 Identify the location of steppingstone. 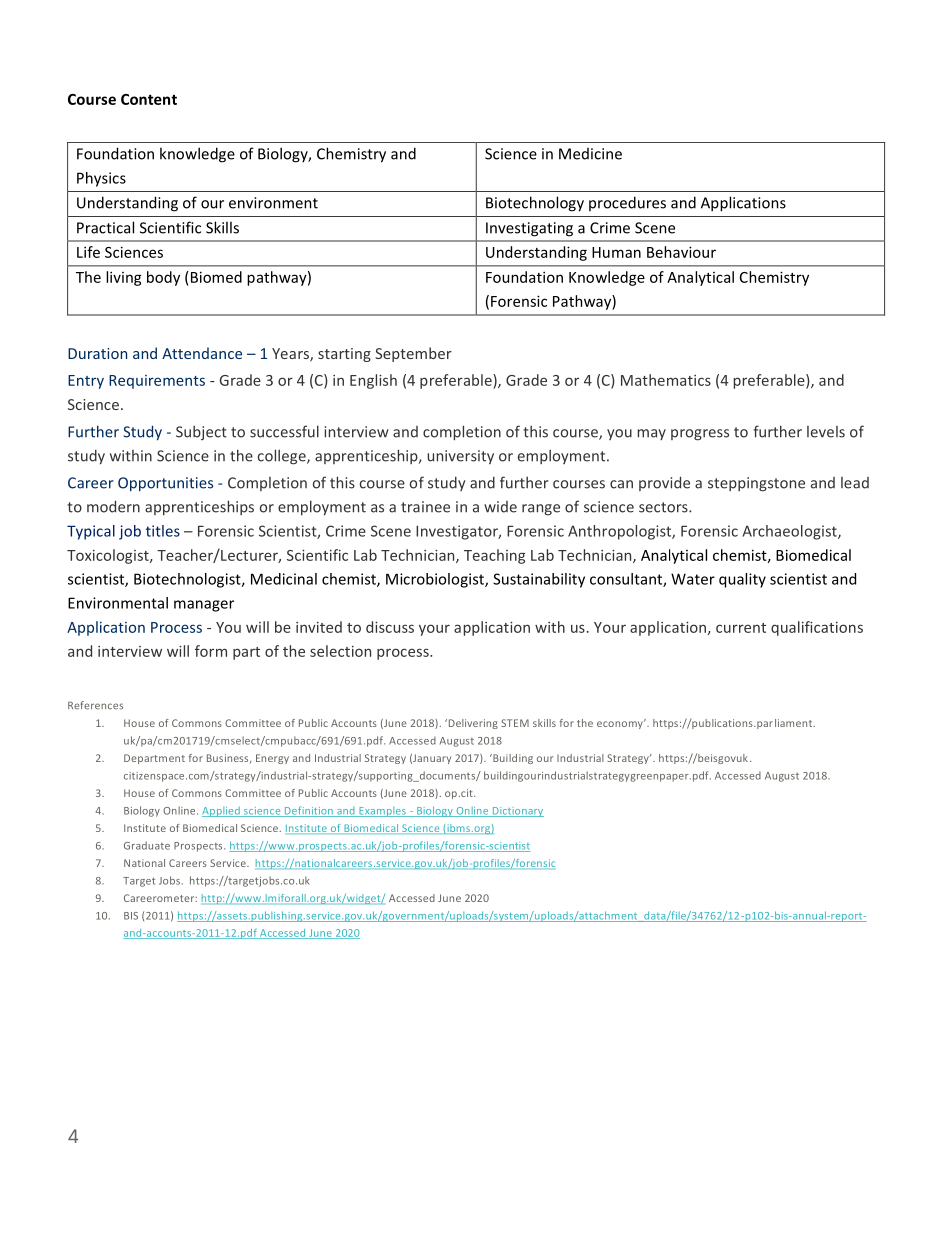
(756, 484).
